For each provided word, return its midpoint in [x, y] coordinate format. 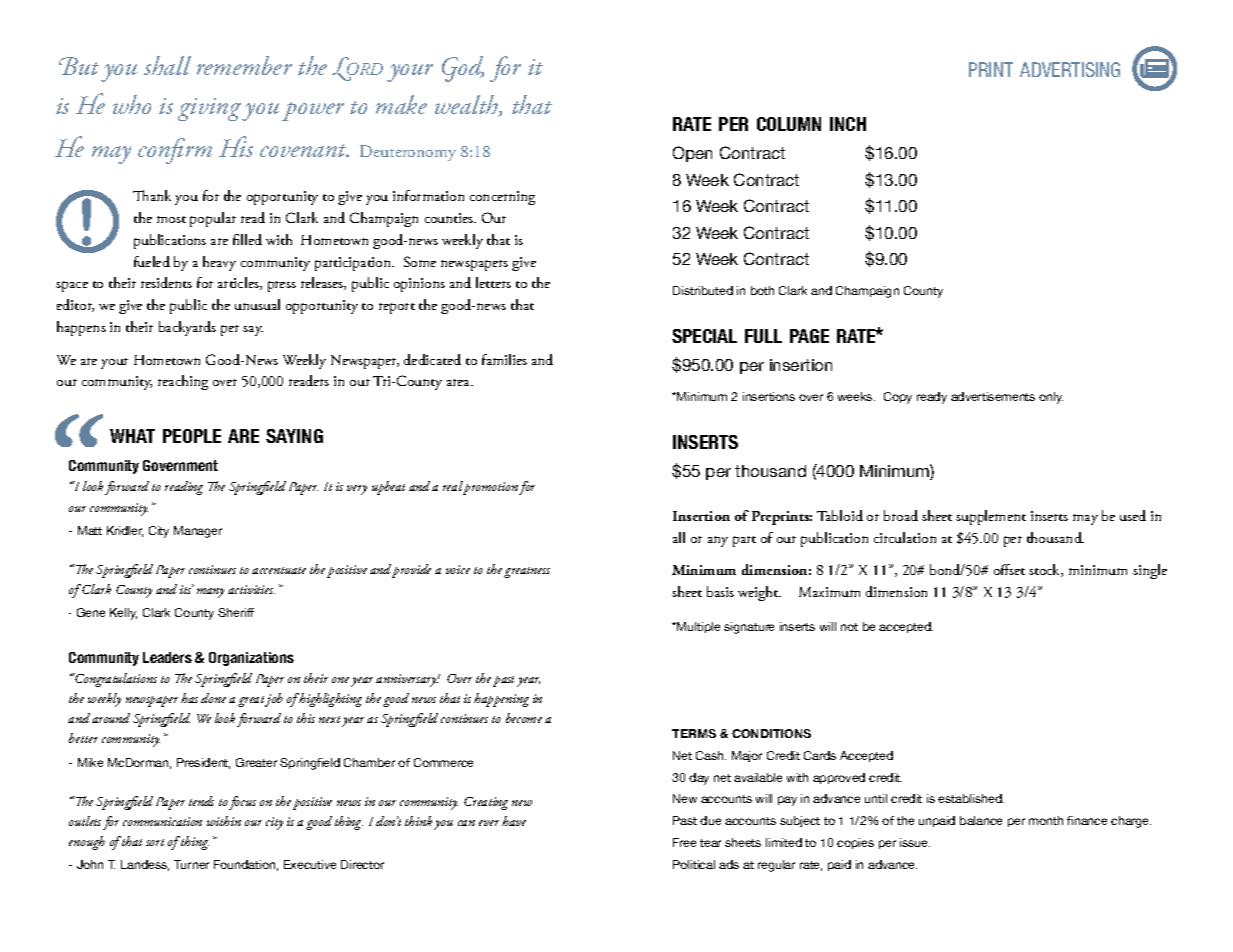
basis [720, 591]
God [463, 69]
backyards [187, 328]
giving [210, 109]
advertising [1070, 69]
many [210, 593]
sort [155, 842]
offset [1009, 569]
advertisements [993, 396]
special [704, 336]
